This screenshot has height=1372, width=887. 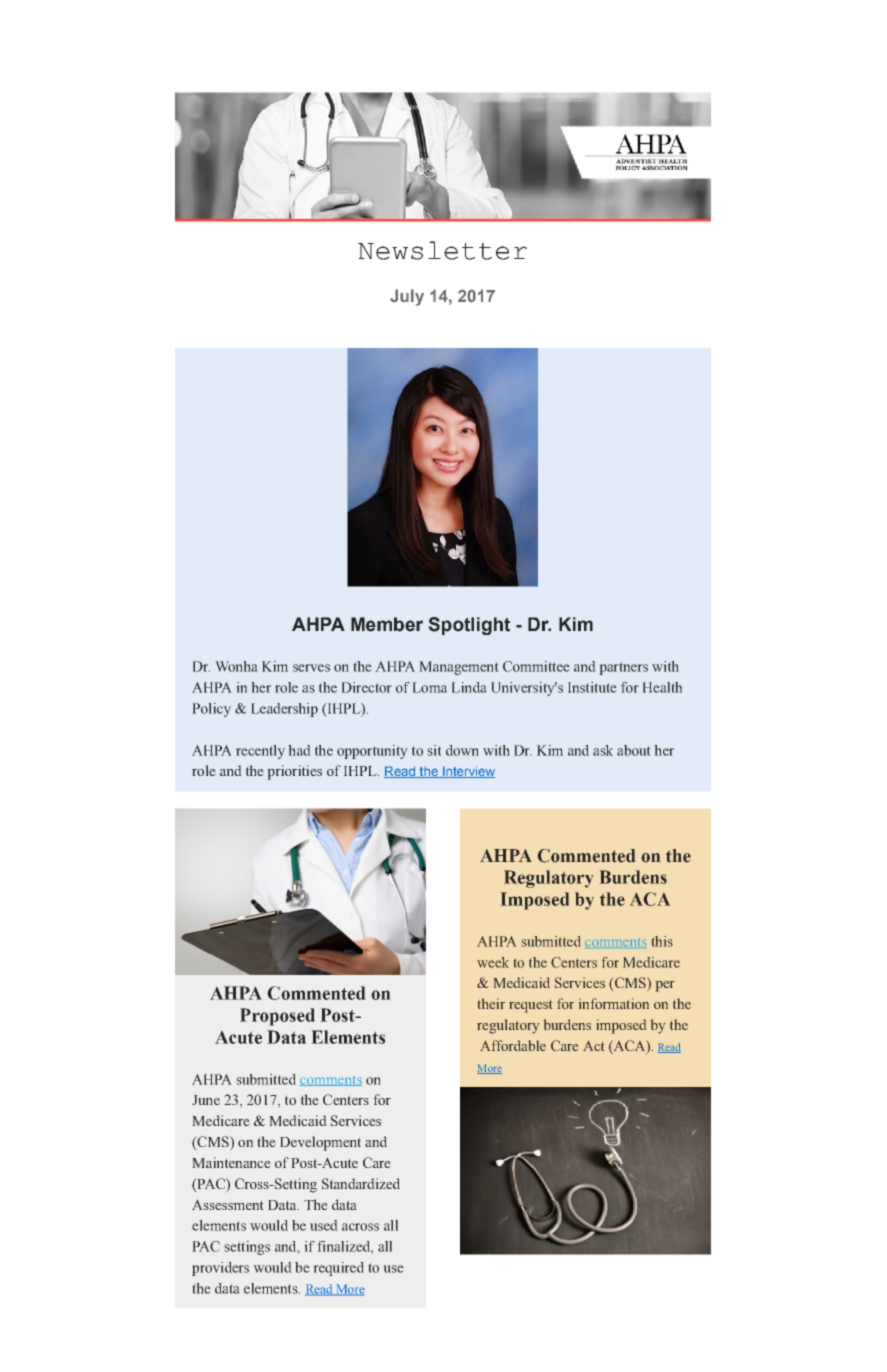 I want to click on recently, so click(x=260, y=752).
